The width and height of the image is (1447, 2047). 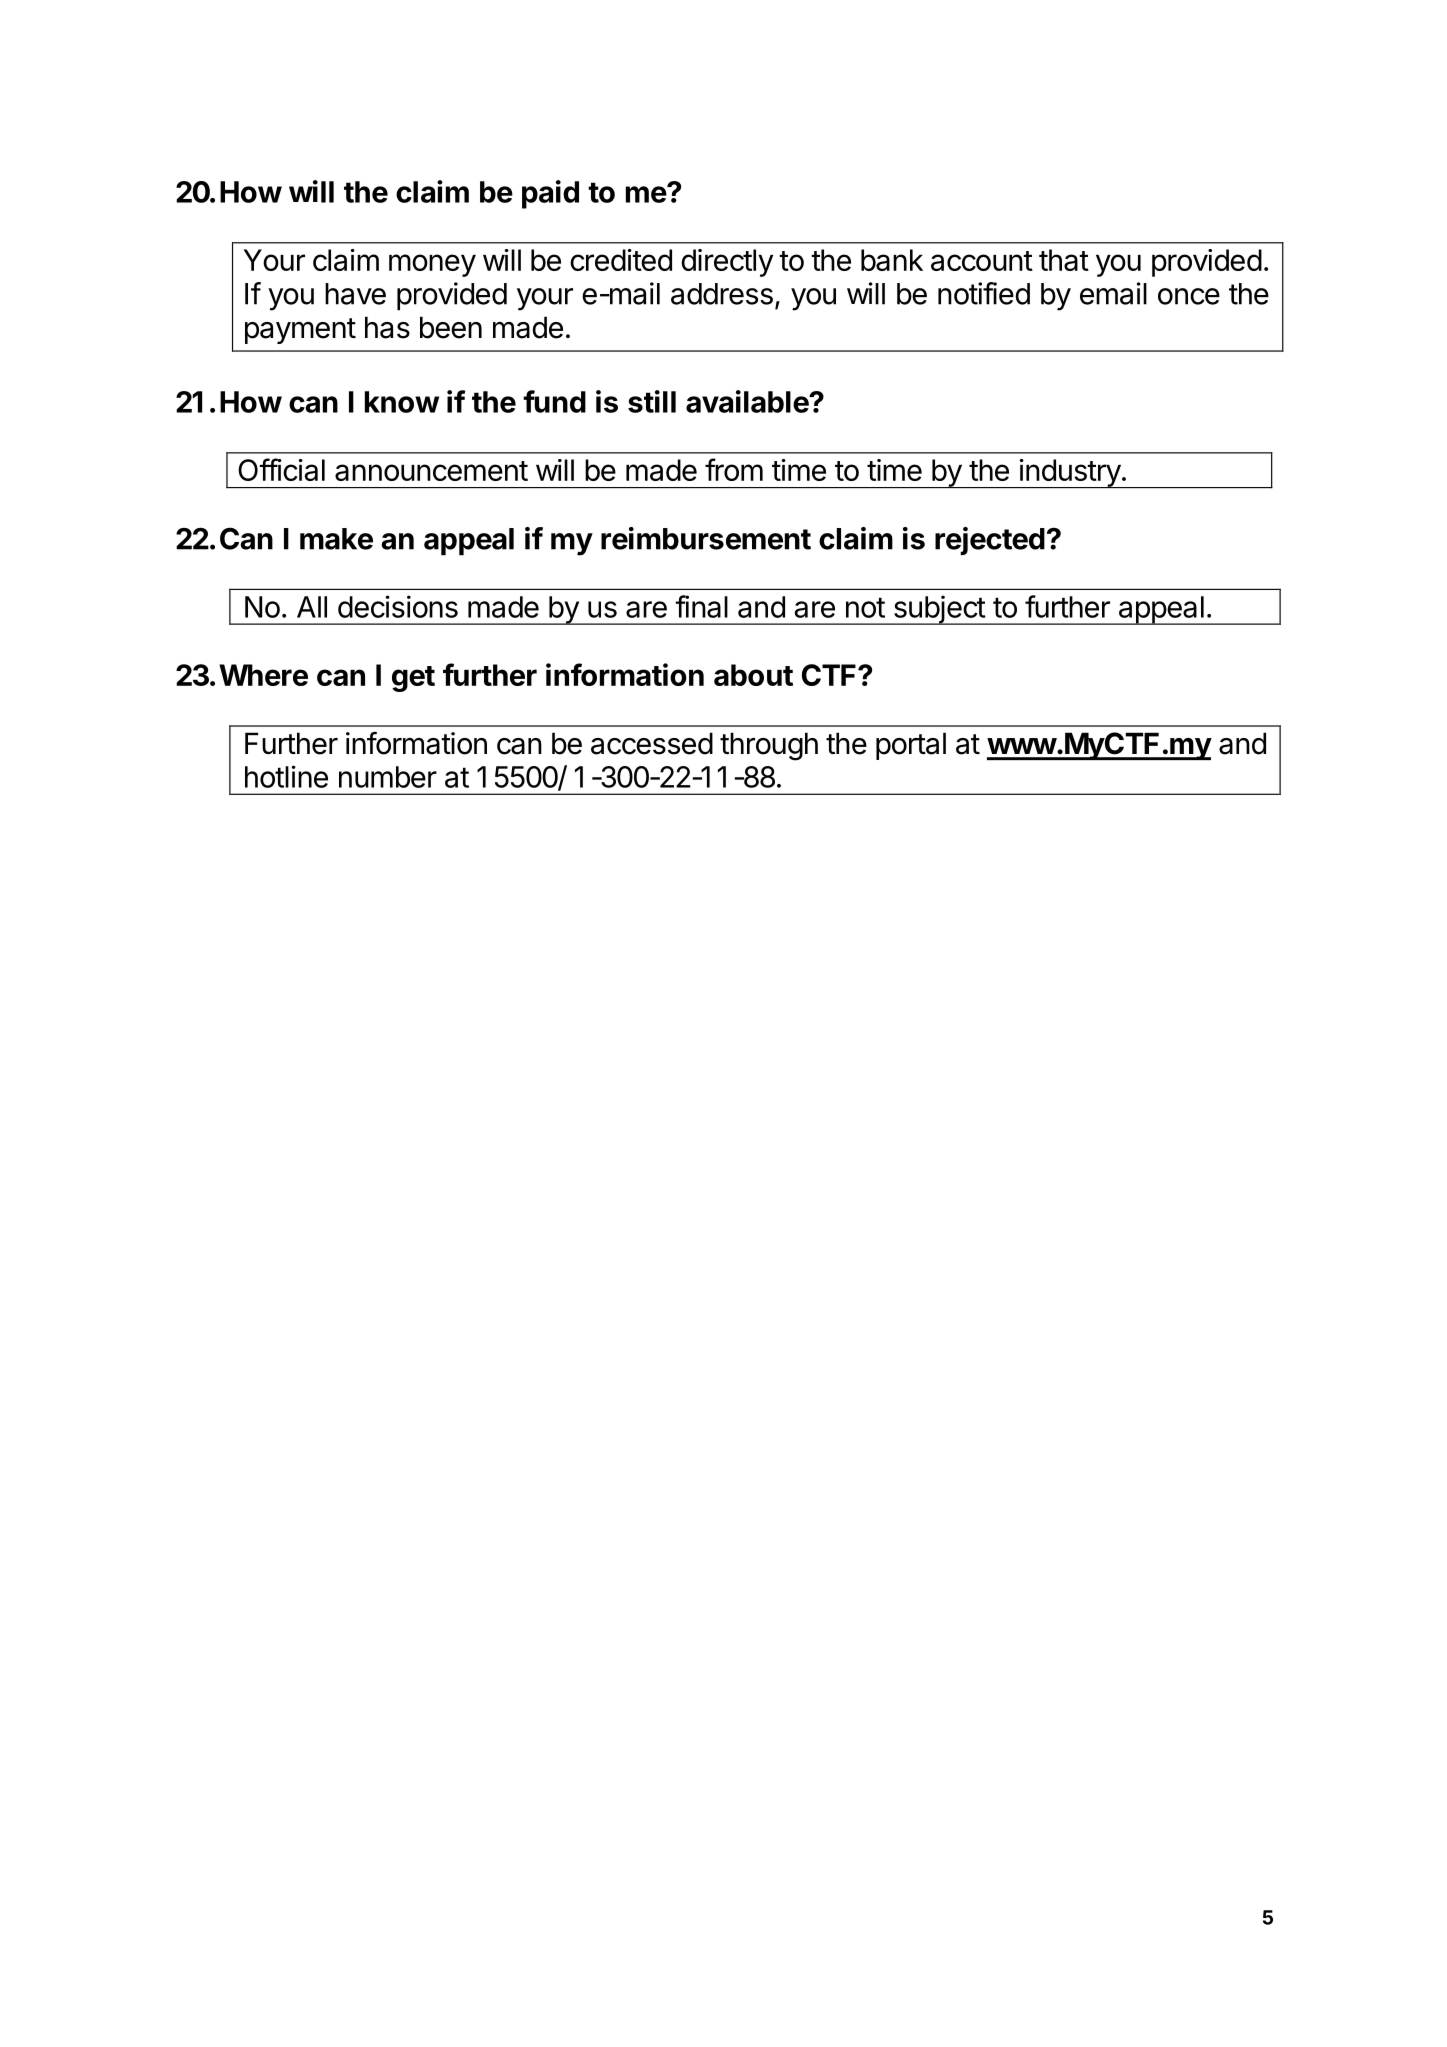 I want to click on from, so click(x=734, y=469).
